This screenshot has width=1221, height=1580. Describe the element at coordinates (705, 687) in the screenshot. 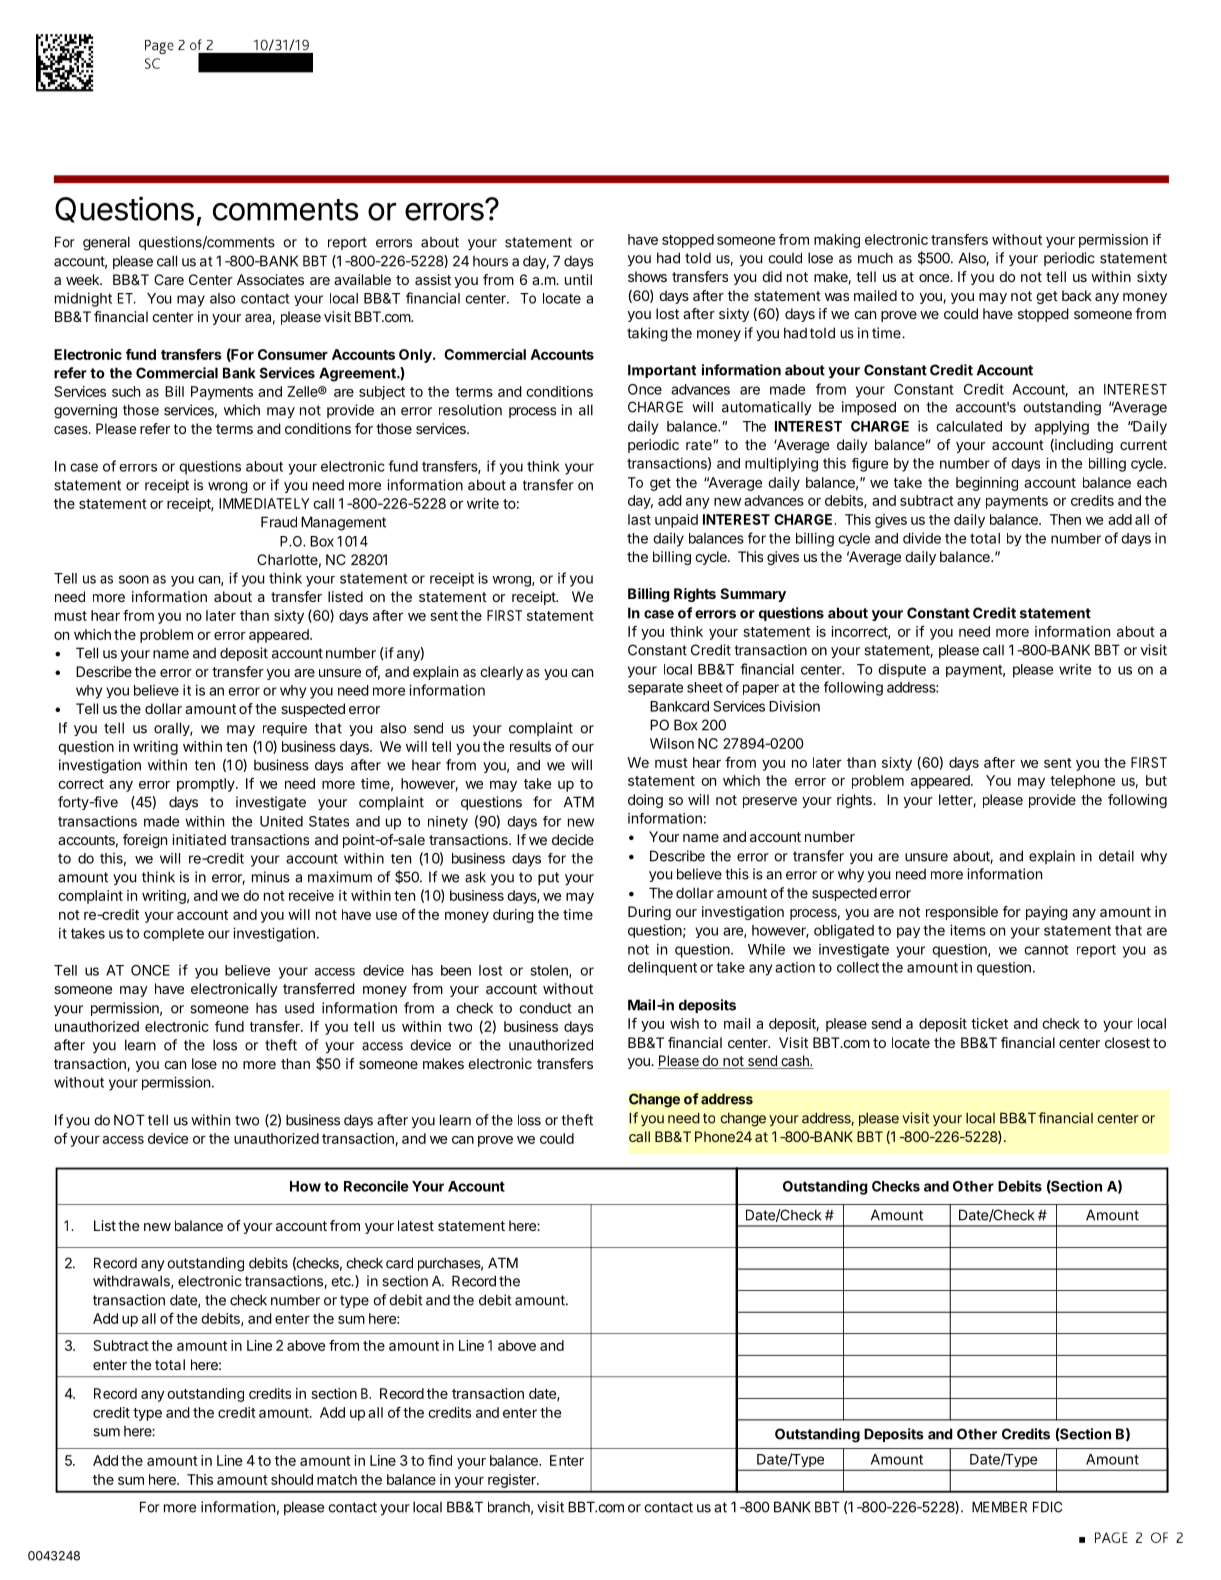

I see `sheet` at that location.
